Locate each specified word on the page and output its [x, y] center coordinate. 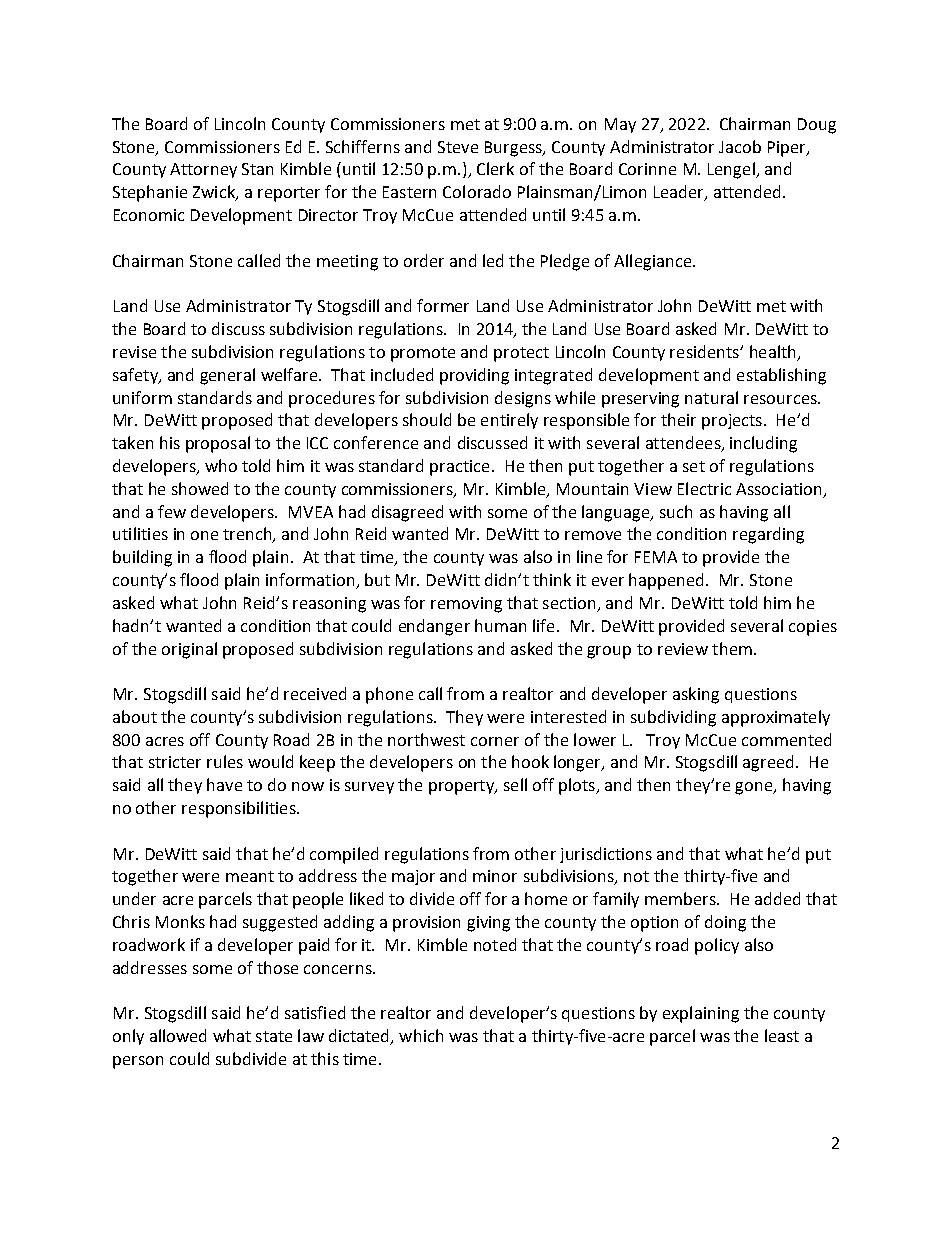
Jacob [740, 146]
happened [666, 581]
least [782, 1035]
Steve [458, 147]
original [189, 650]
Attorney [203, 170]
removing [466, 605]
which [421, 1035]
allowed [178, 1035]
